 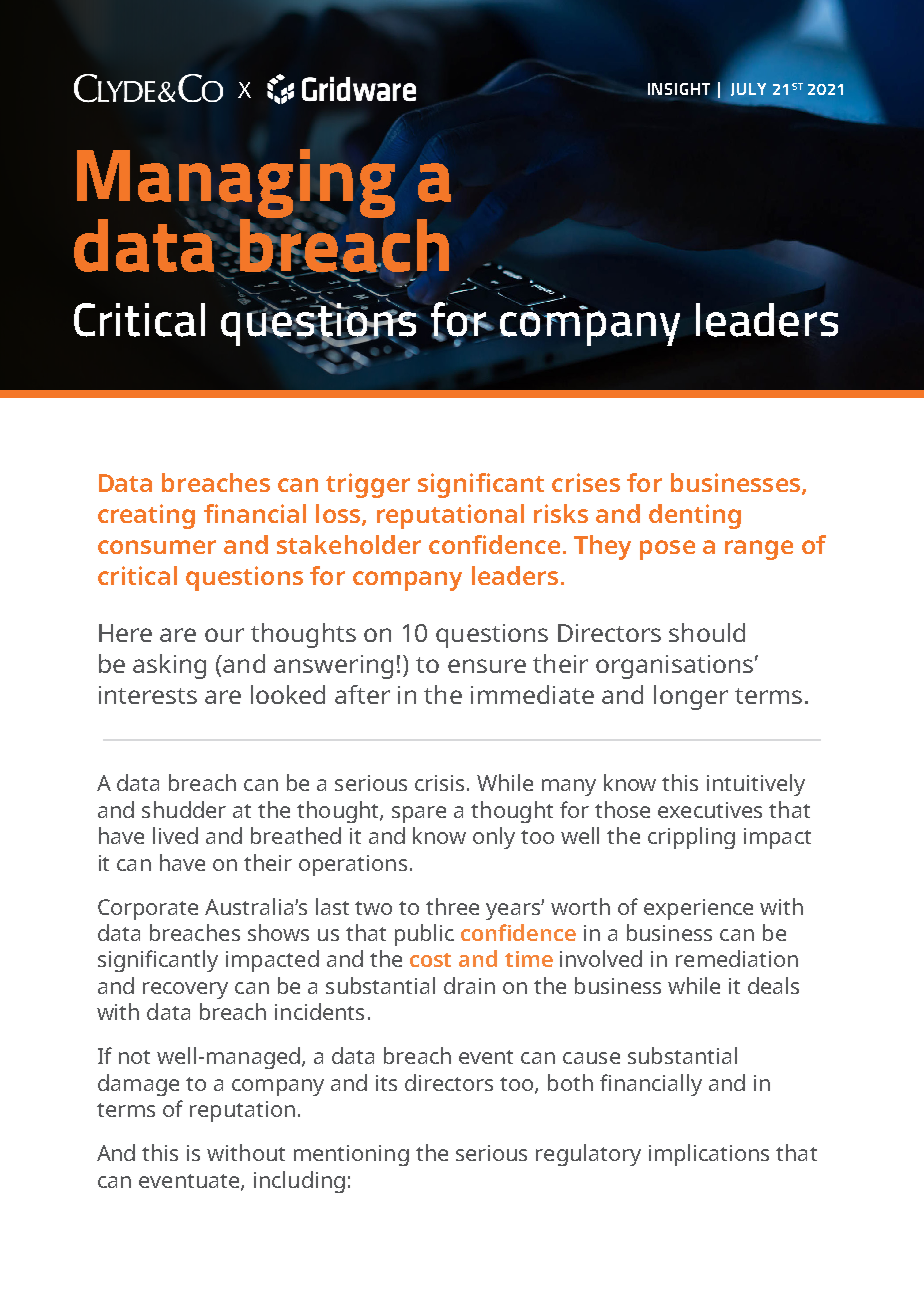 I want to click on ensure, so click(x=487, y=666).
